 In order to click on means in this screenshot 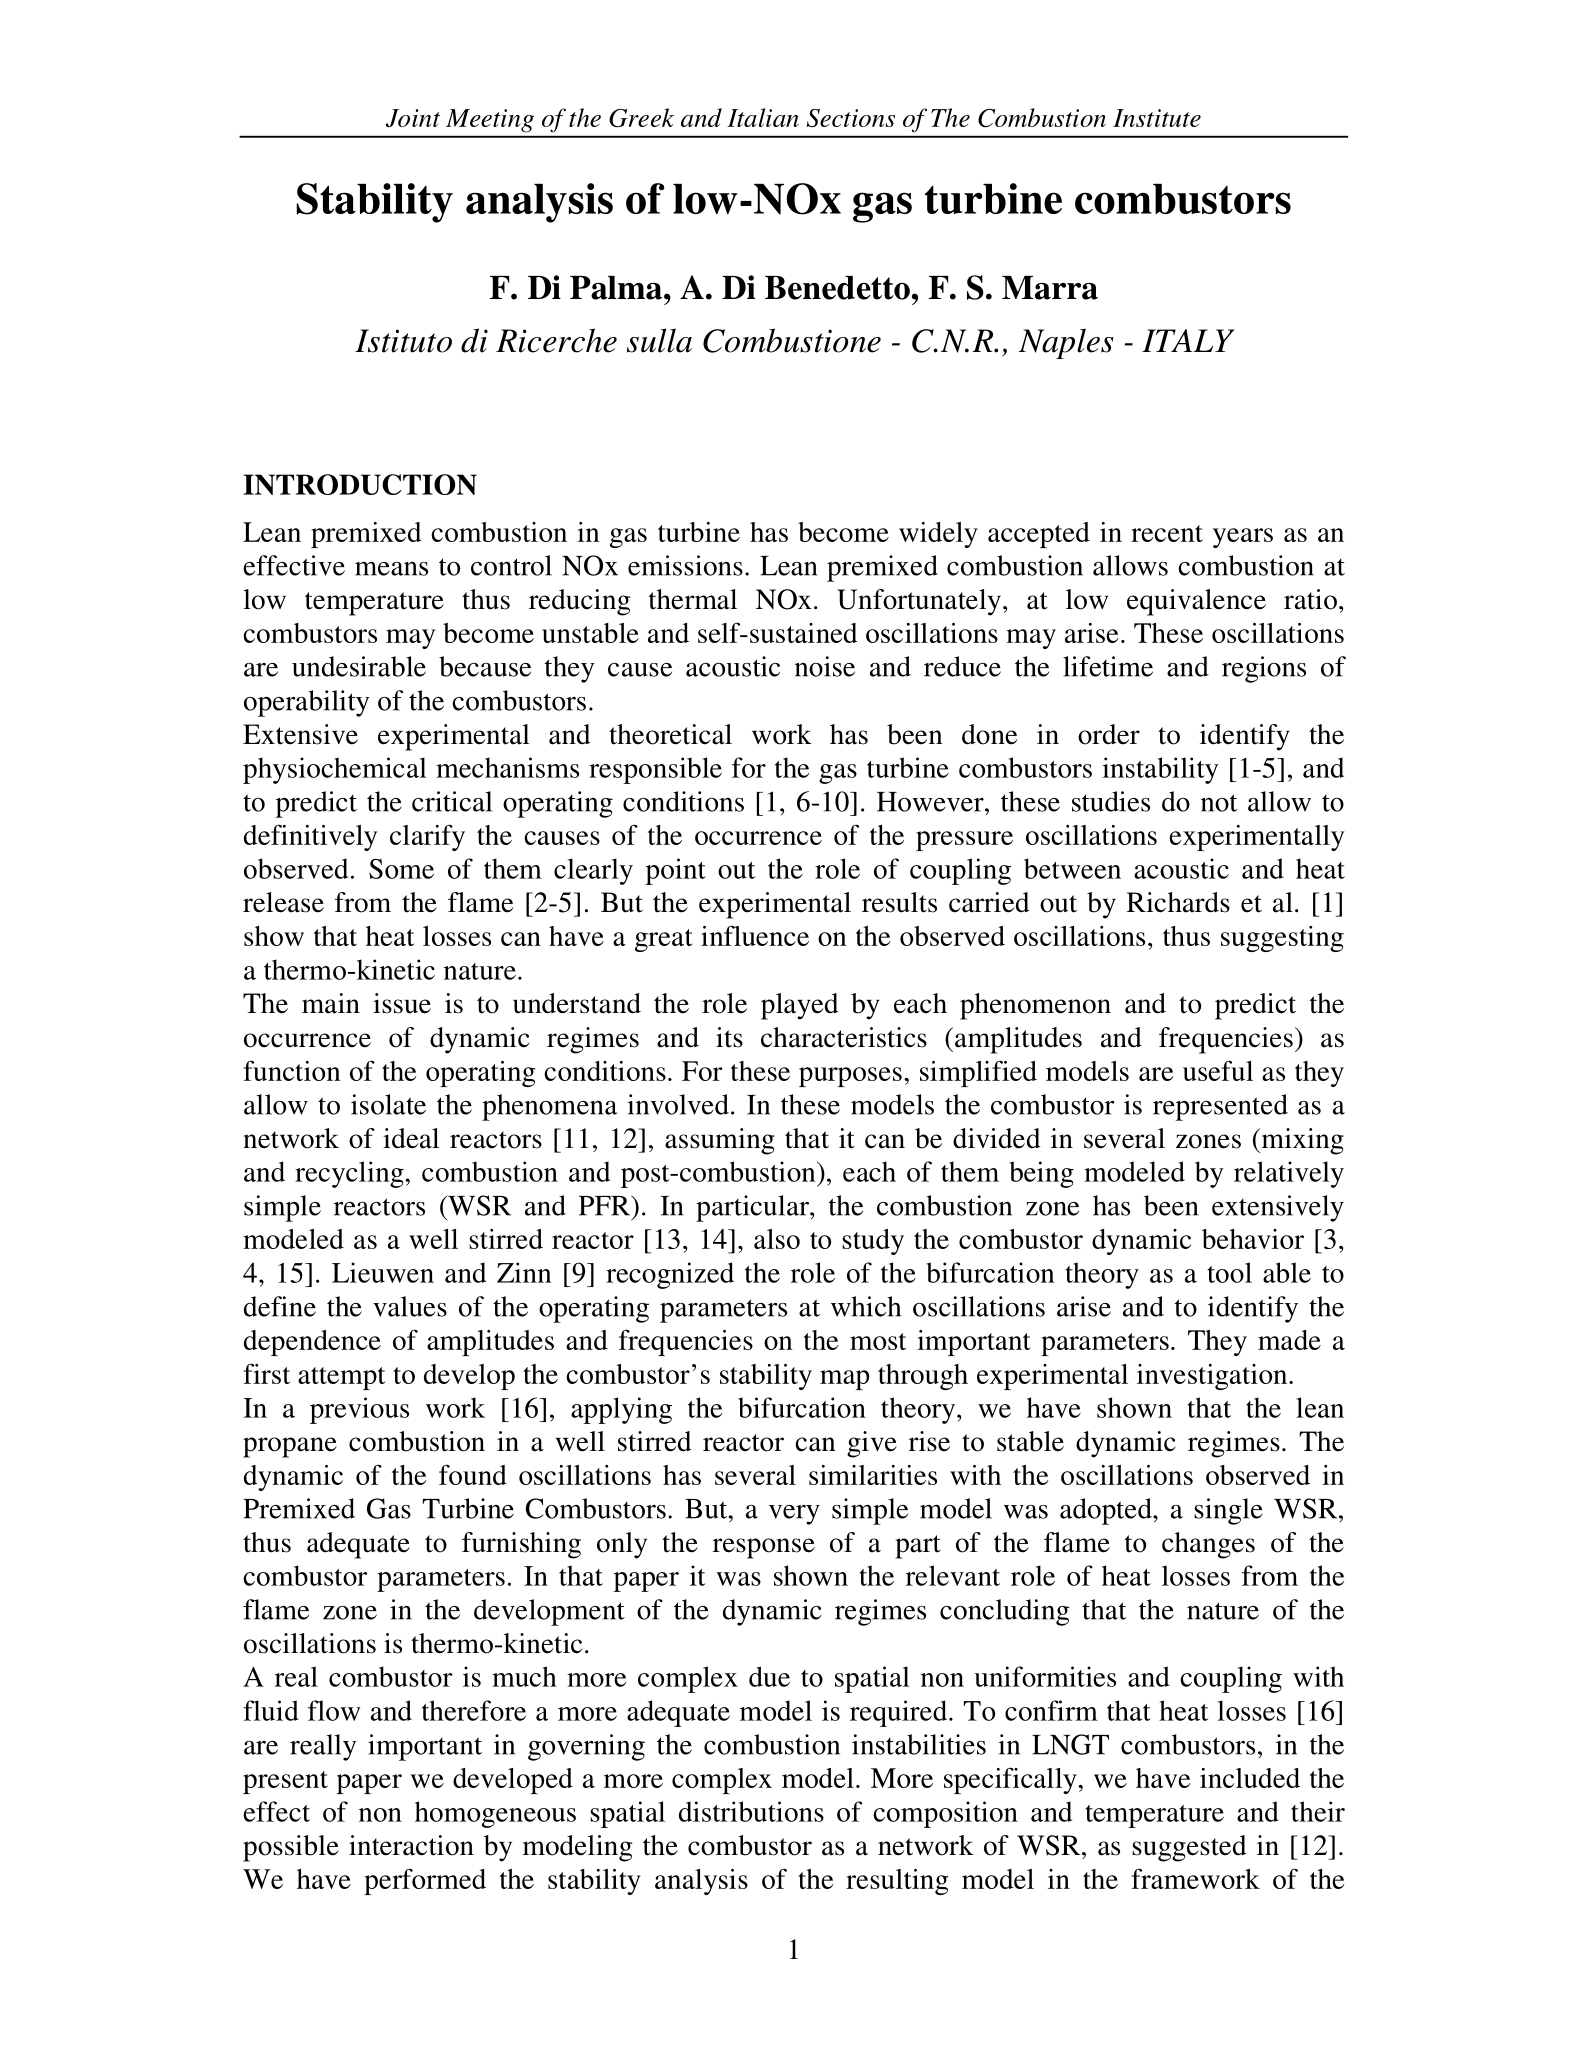, I will do `click(391, 569)`.
